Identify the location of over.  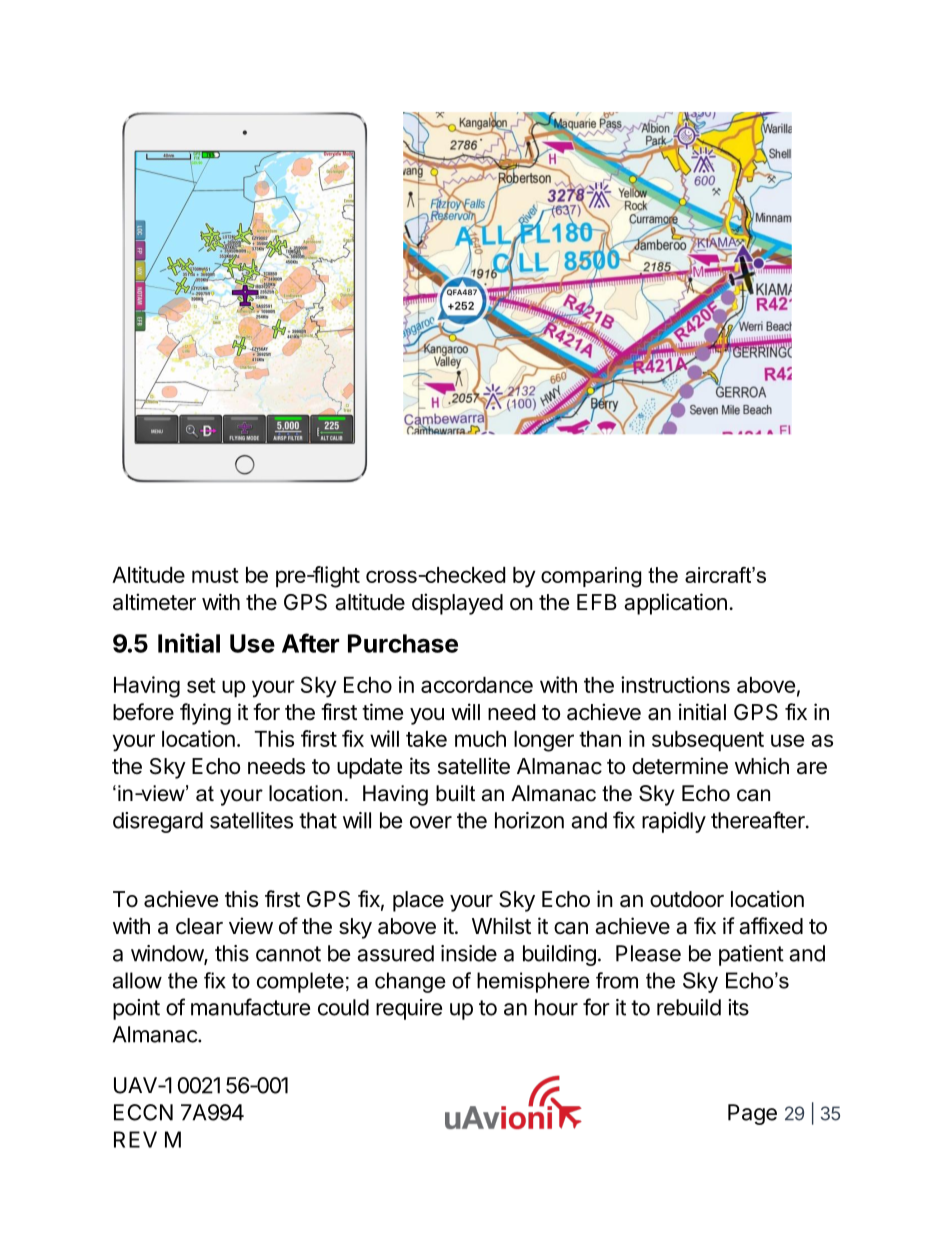
(431, 822).
